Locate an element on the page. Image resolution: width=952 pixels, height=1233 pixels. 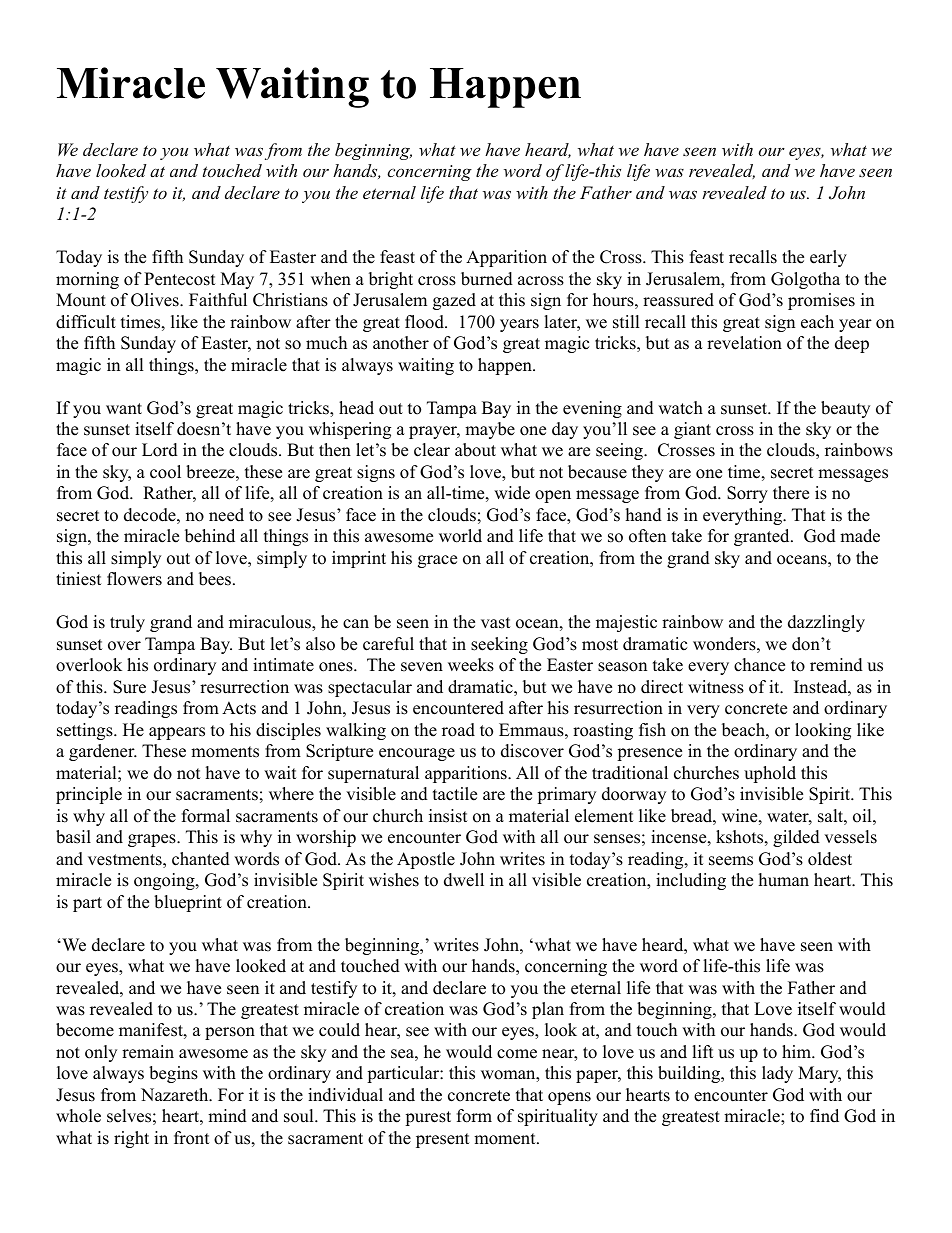
Sorry is located at coordinates (747, 494).
